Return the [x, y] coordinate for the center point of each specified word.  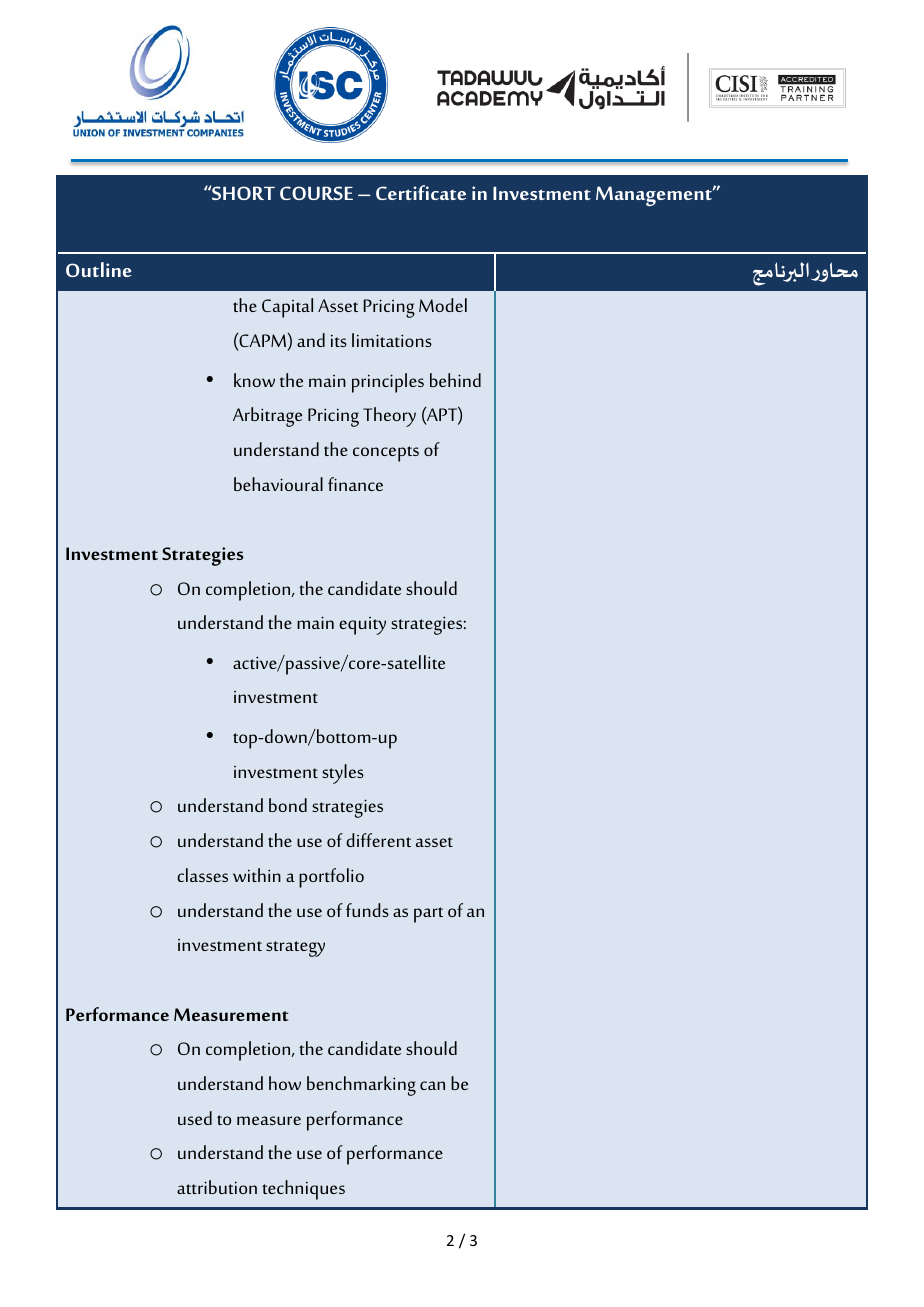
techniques [303, 1190]
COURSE [316, 193]
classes [202, 875]
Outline [99, 269]
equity [362, 626]
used [195, 1118]
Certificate [421, 192]
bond [288, 805]
